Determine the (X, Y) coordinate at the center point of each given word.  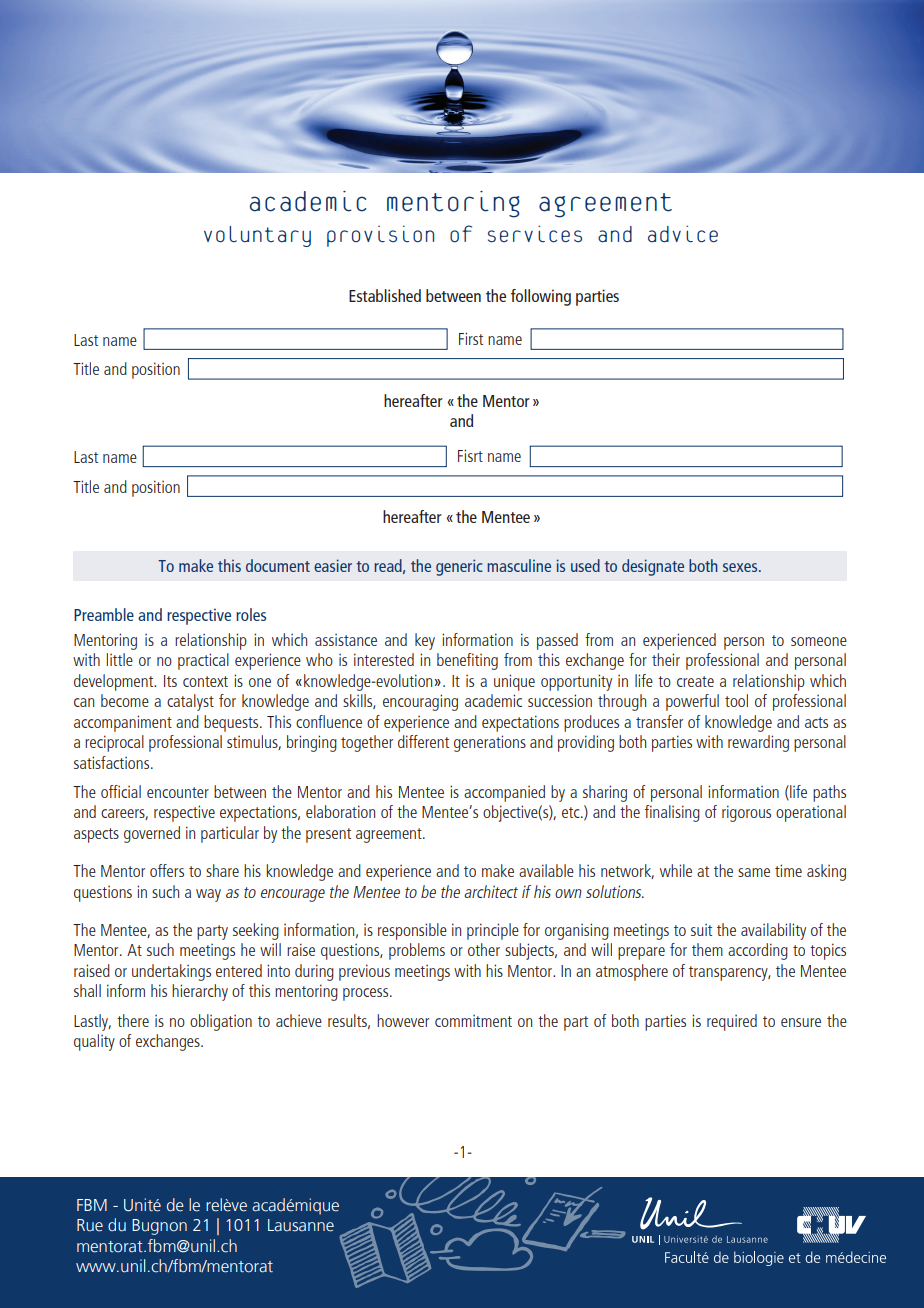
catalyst (190, 702)
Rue (90, 1225)
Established (385, 295)
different (423, 741)
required (732, 1022)
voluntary (257, 236)
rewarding (758, 743)
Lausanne (301, 1225)
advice (683, 234)
